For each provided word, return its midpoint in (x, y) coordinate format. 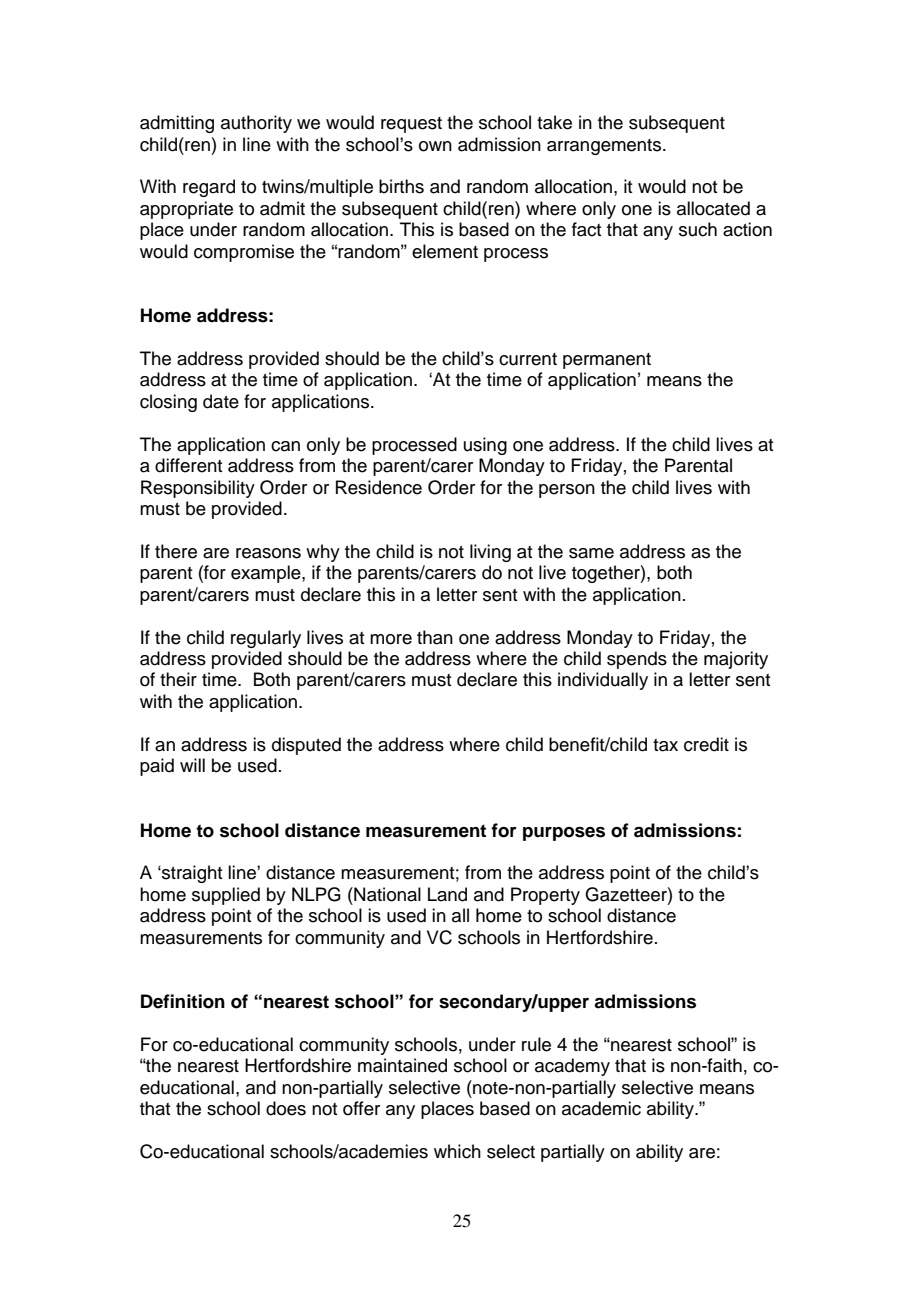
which (457, 1151)
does (286, 1108)
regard (209, 188)
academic (601, 1108)
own (435, 146)
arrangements (605, 147)
